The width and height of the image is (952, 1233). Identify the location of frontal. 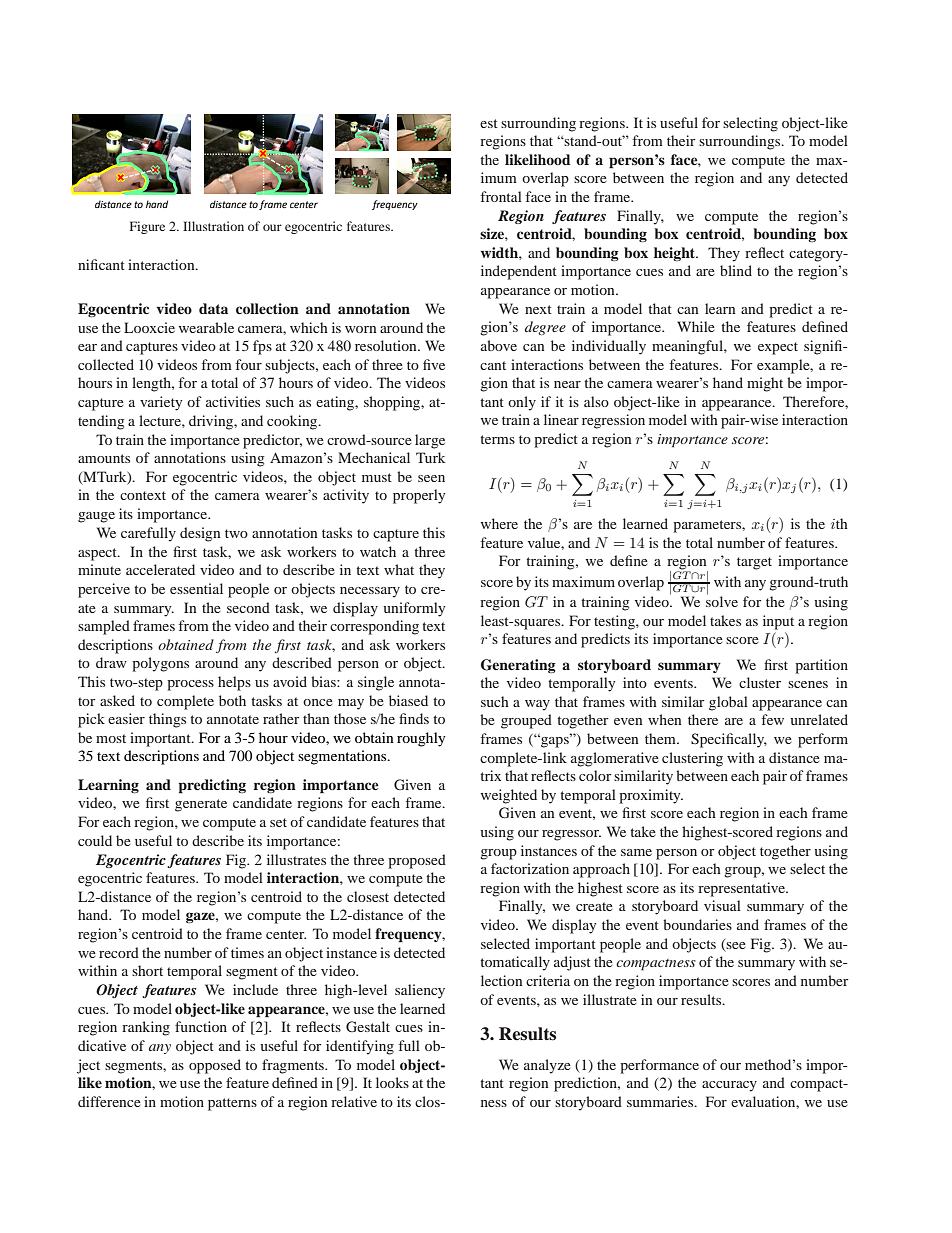
(501, 196).
